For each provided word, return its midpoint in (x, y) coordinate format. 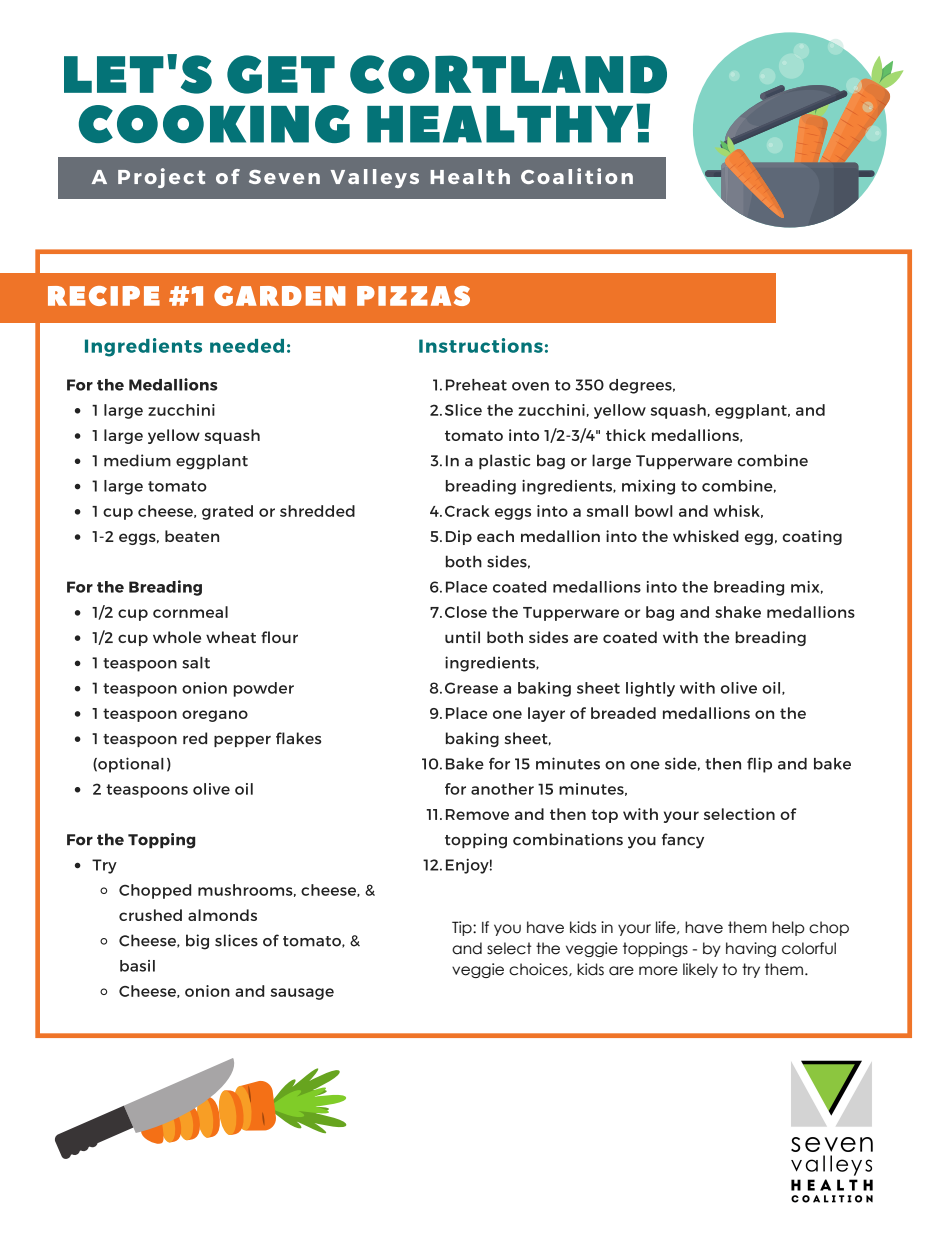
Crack (467, 511)
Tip (463, 928)
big (197, 942)
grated (227, 512)
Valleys (375, 178)
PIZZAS (413, 296)
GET (281, 74)
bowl (654, 511)
